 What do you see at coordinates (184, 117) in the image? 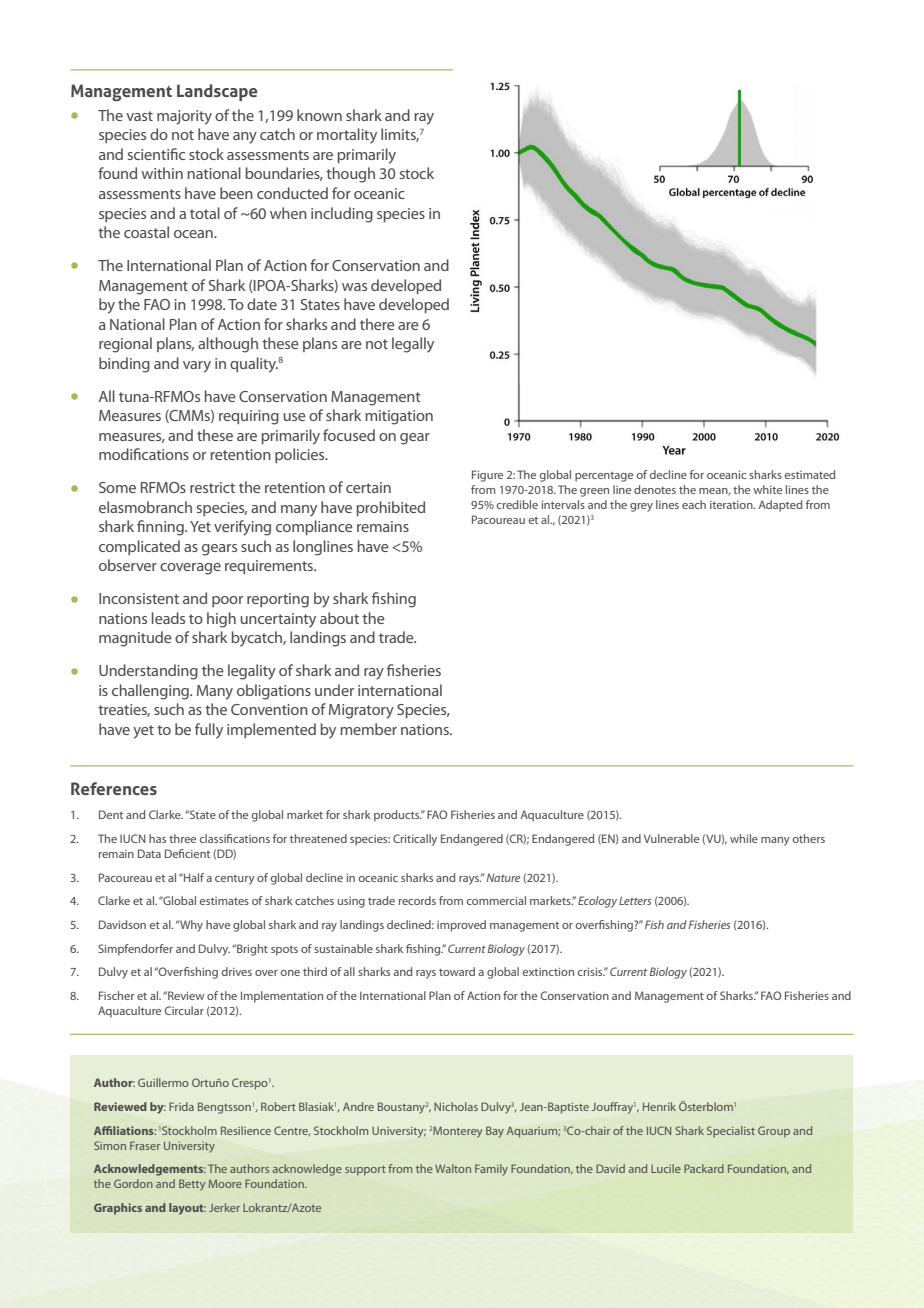
I see `majority` at bounding box center [184, 117].
